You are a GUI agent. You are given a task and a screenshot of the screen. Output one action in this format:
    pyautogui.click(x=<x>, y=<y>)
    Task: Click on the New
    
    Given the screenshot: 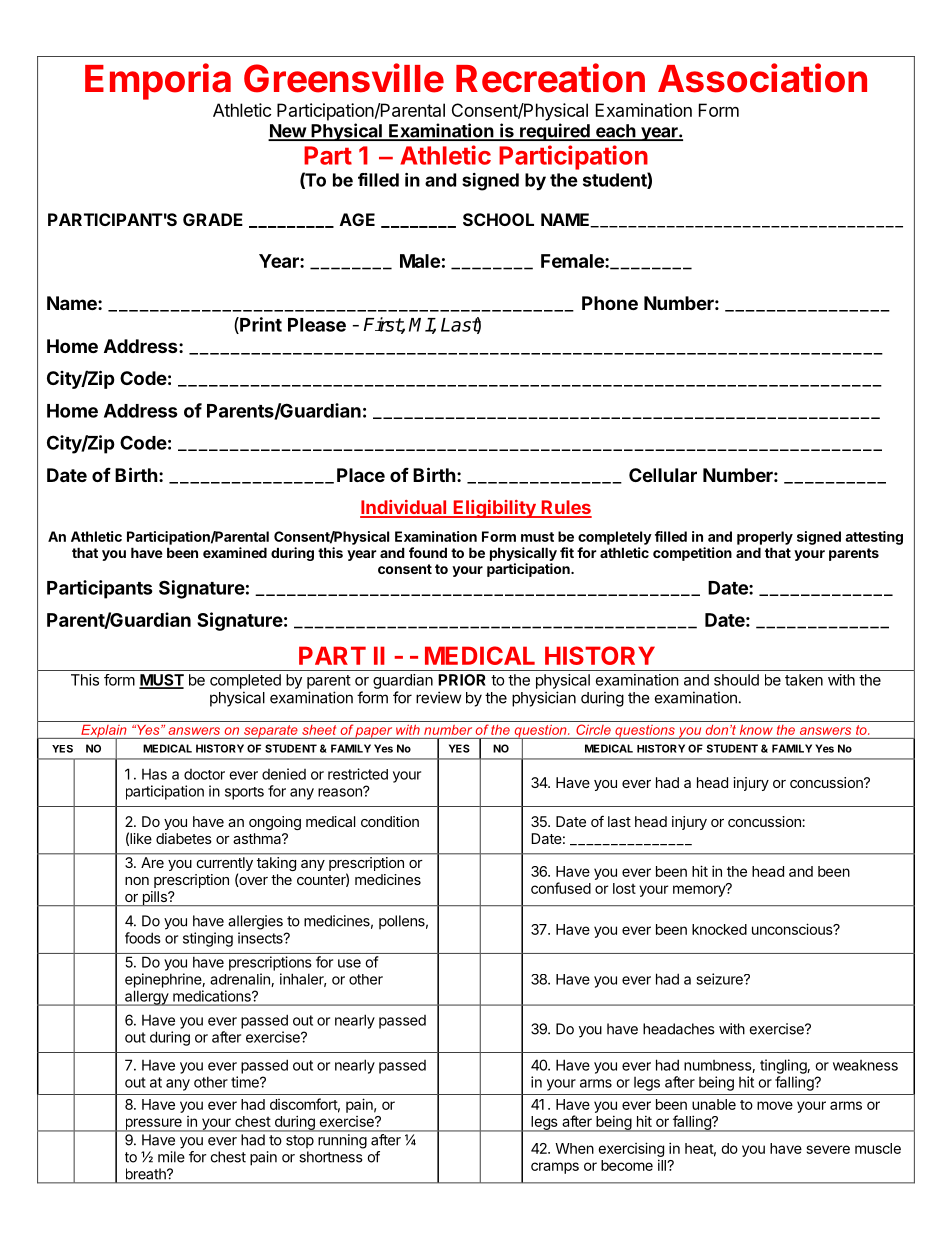 What is the action you would take?
    pyautogui.click(x=288, y=132)
